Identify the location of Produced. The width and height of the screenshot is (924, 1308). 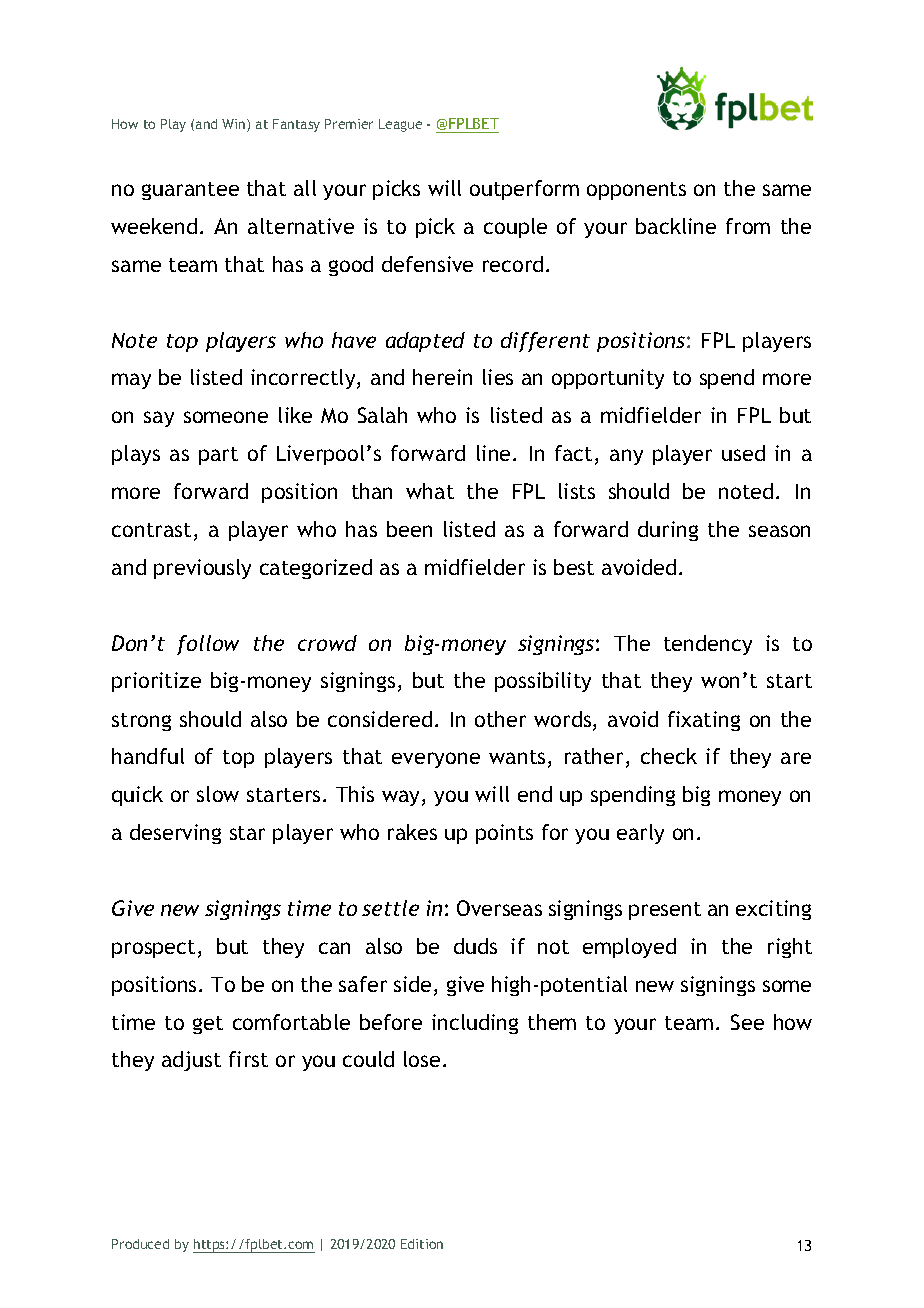
(140, 1244).
